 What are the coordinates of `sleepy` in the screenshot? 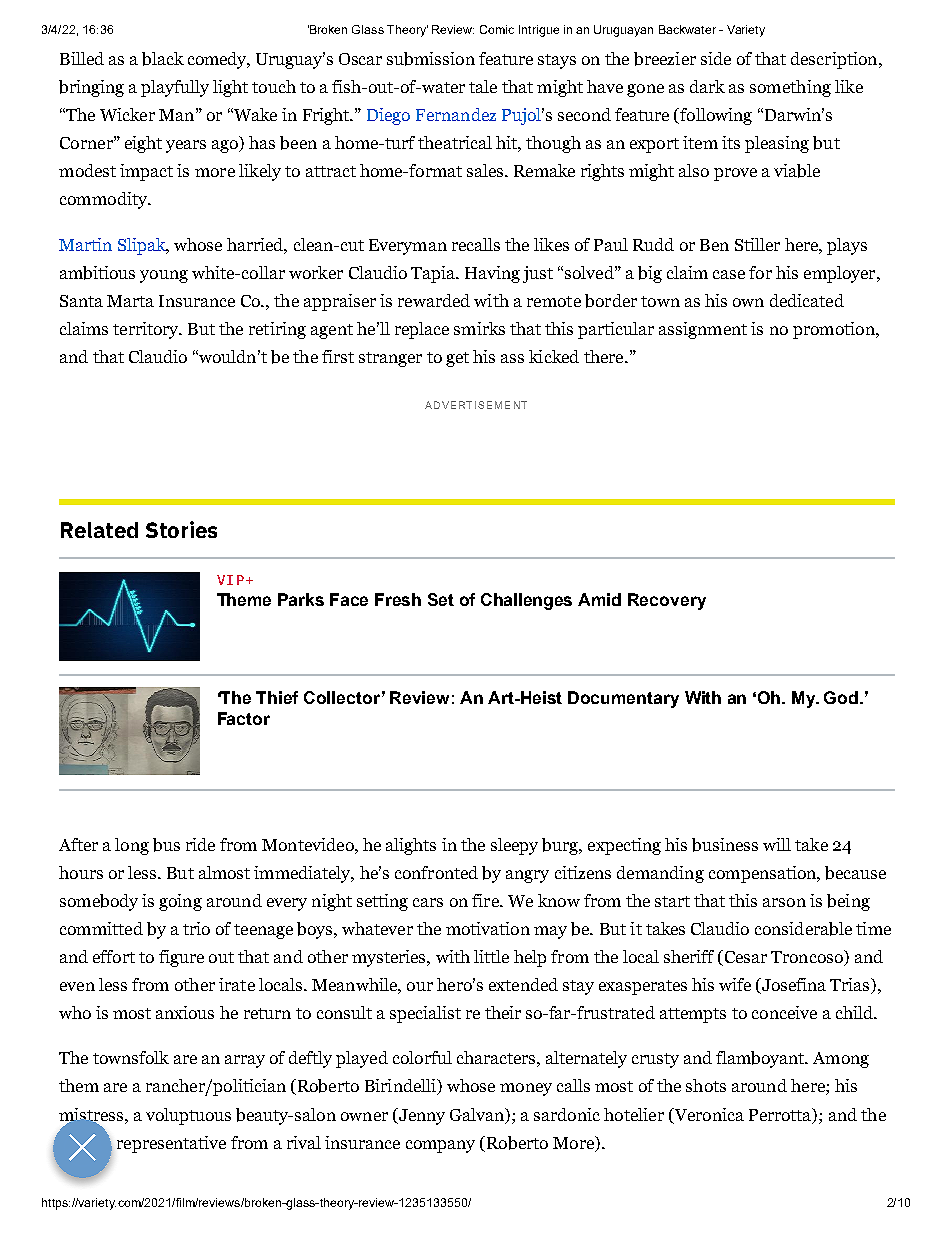 It's located at (514, 846).
